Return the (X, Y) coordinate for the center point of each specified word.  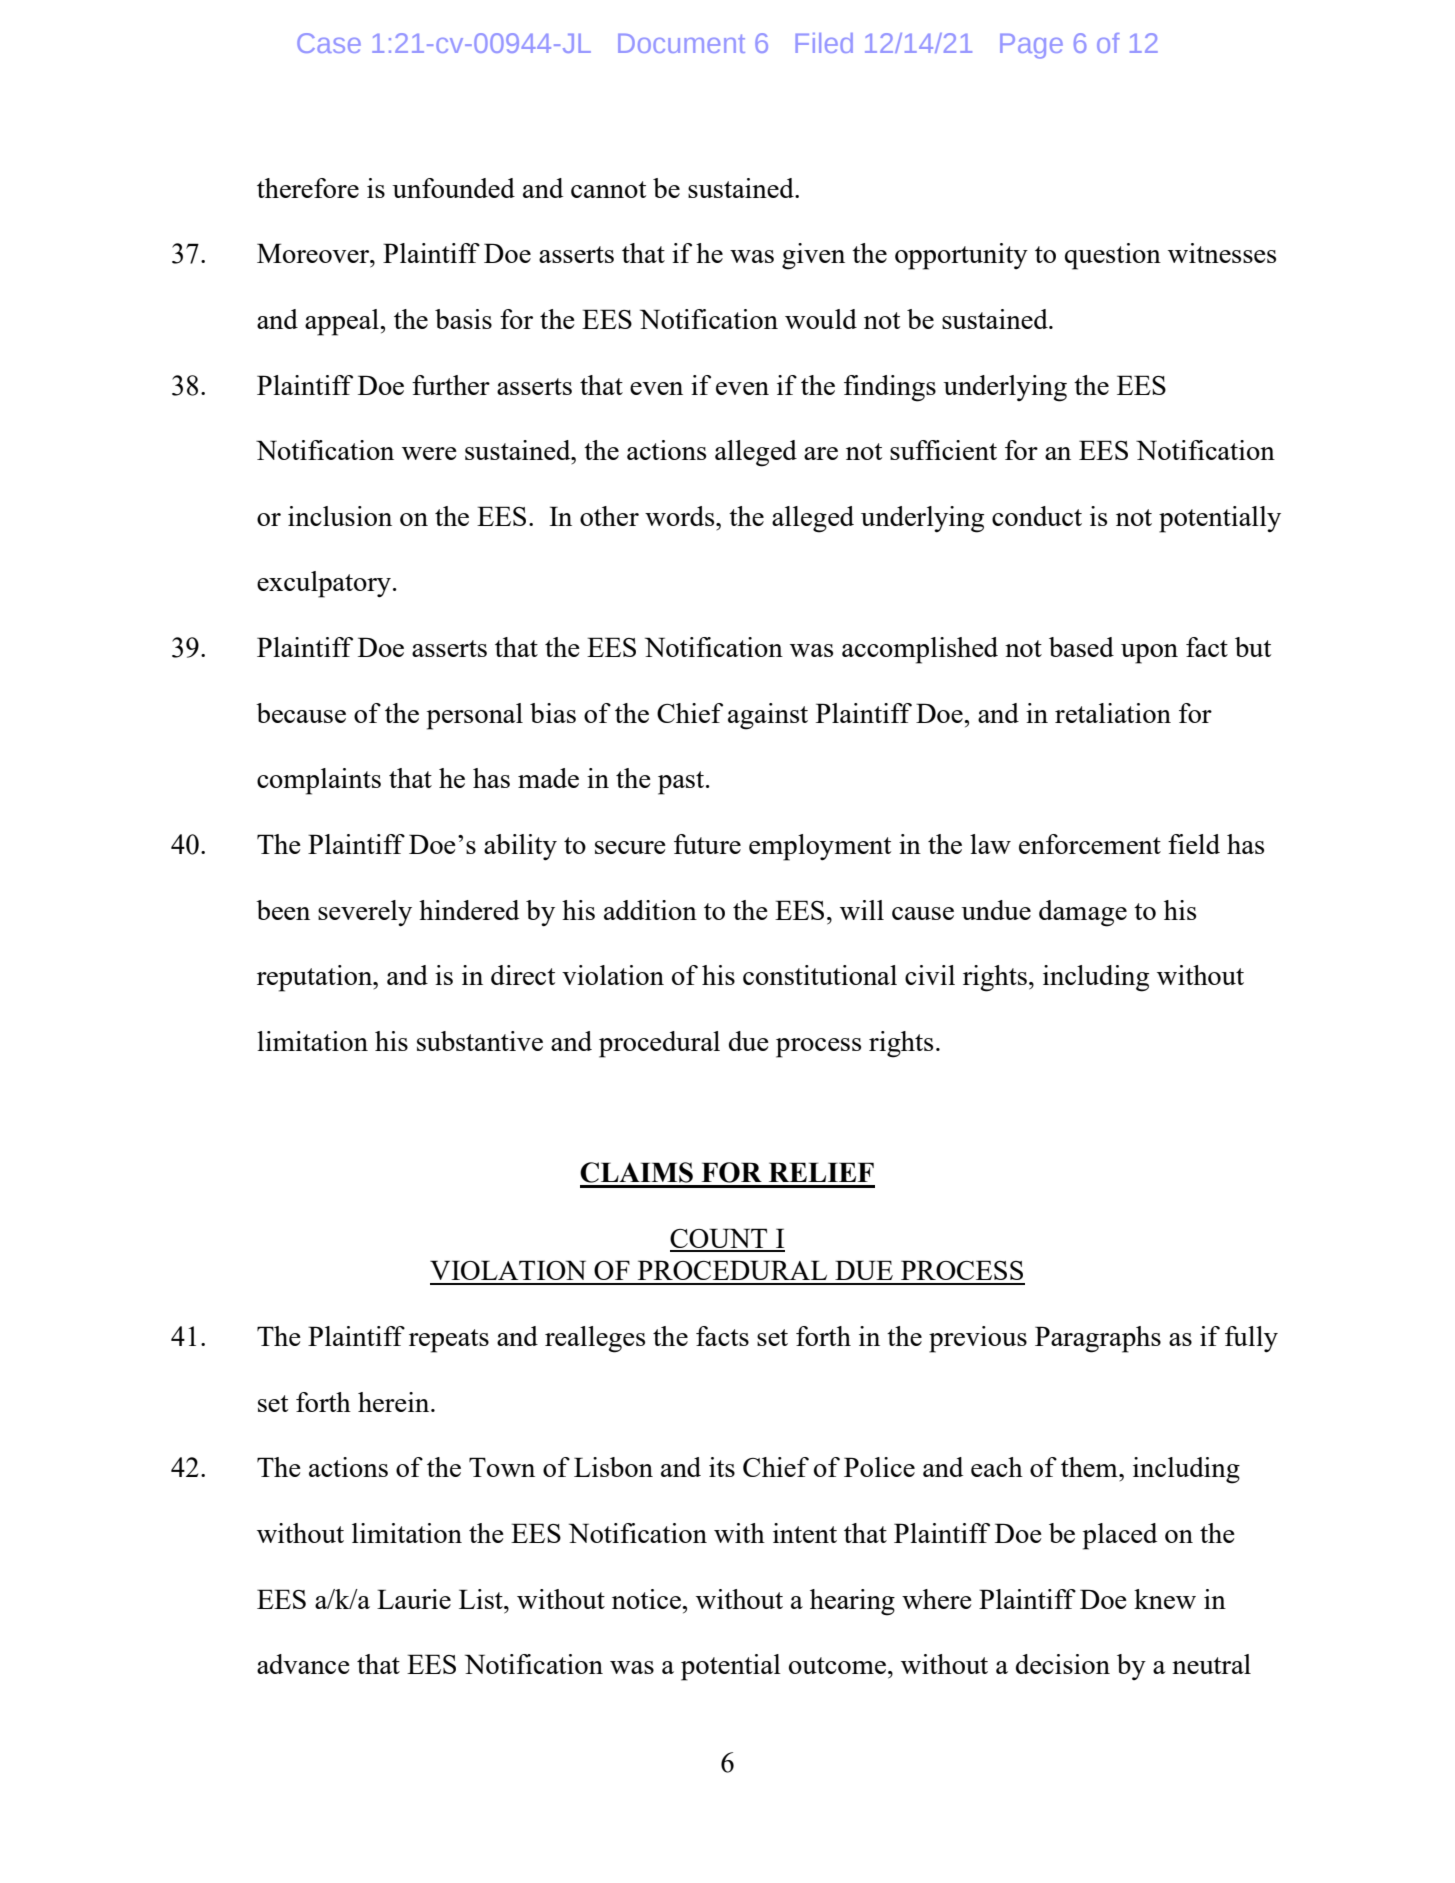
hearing (852, 1602)
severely (365, 913)
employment (820, 847)
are (821, 453)
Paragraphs (1098, 1339)
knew (1165, 1599)
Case (329, 43)
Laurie (414, 1599)
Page (1031, 46)
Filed (824, 43)
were (429, 453)
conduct (1037, 516)
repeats (449, 1341)
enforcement (1090, 844)
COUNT (720, 1239)
